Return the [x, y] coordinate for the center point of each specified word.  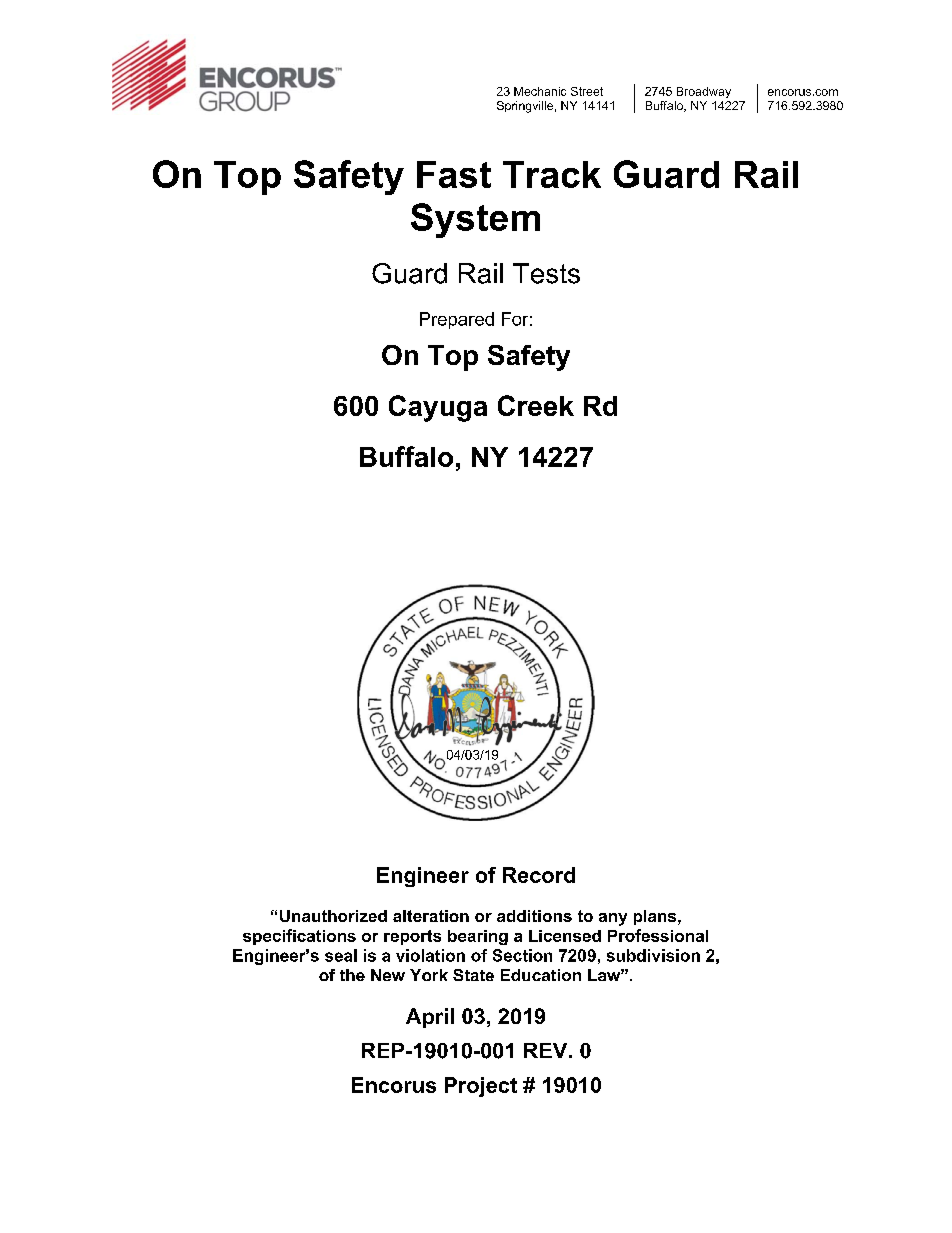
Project [481, 1087]
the [352, 975]
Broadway [704, 92]
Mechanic [540, 91]
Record [539, 875]
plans [656, 917]
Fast [454, 174]
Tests [546, 273]
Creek [536, 405]
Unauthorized [333, 916]
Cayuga [438, 408]
